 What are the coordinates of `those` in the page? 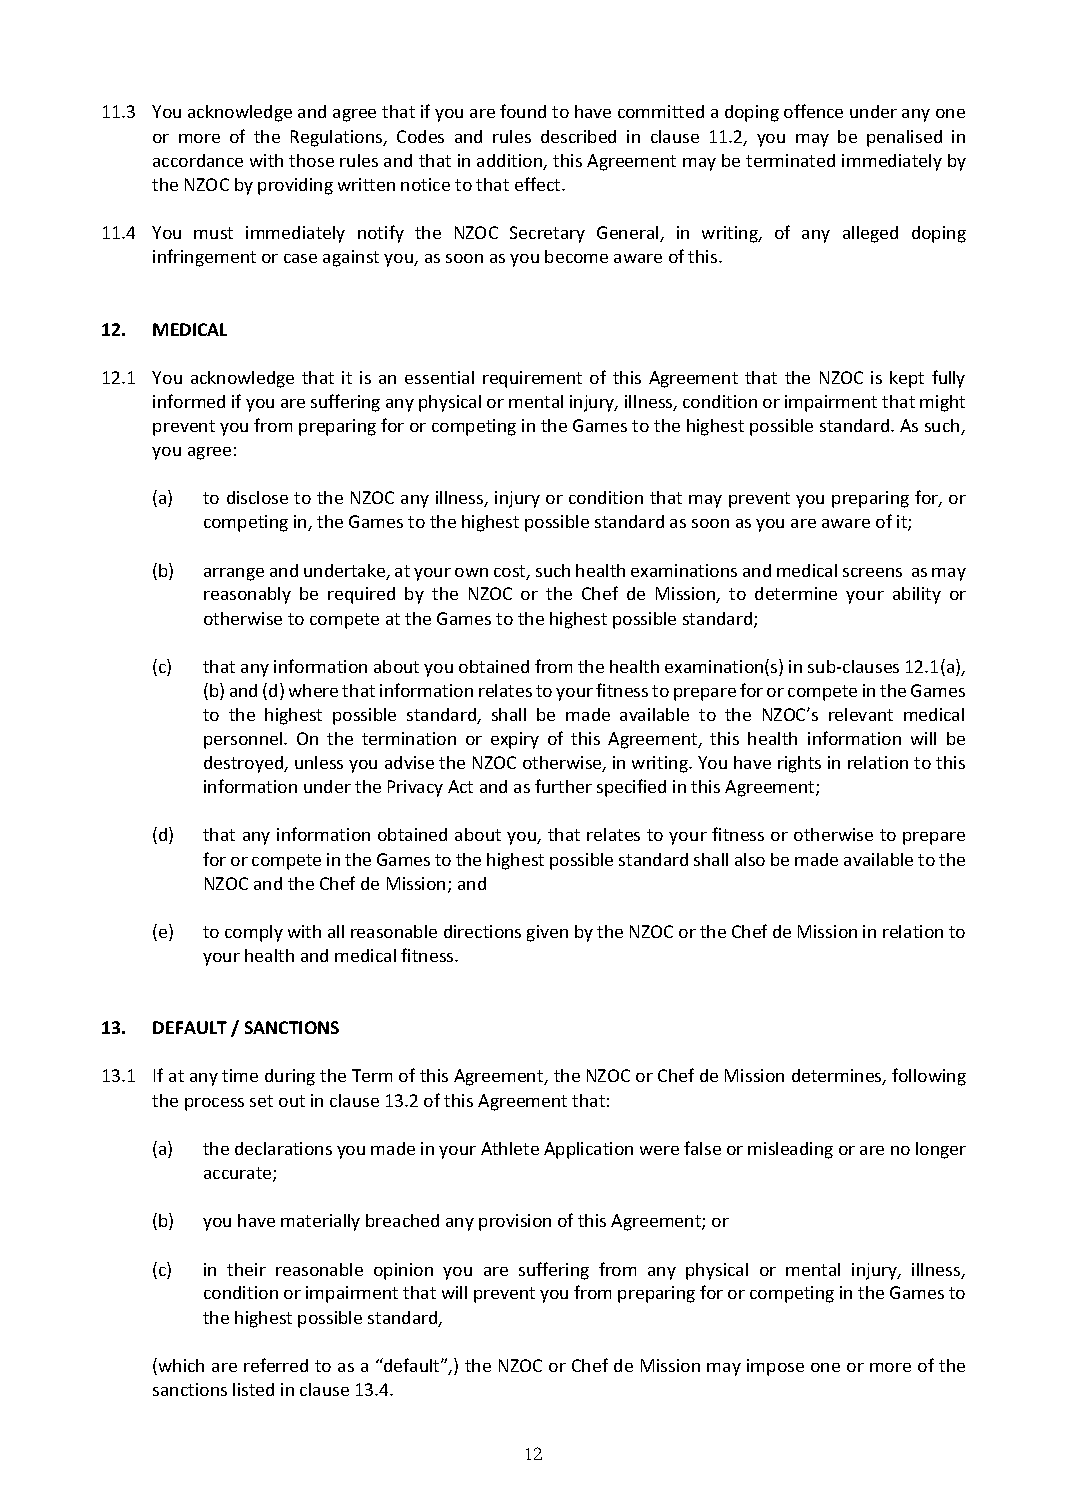 It's located at (311, 160).
